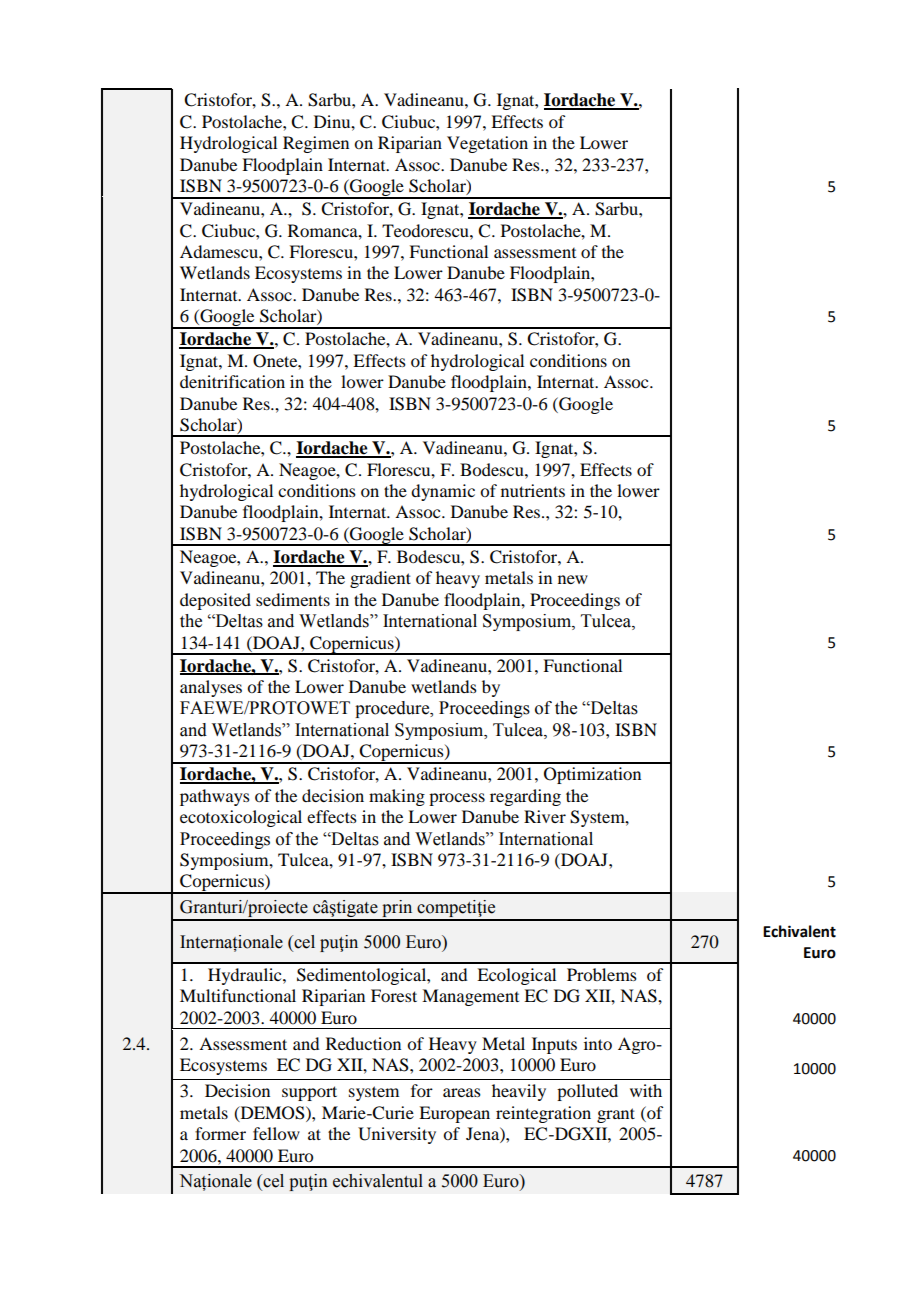 Image resolution: width=924 pixels, height=1308 pixels. What do you see at coordinates (393, 709) in the document?
I see `procedure` at bounding box center [393, 709].
